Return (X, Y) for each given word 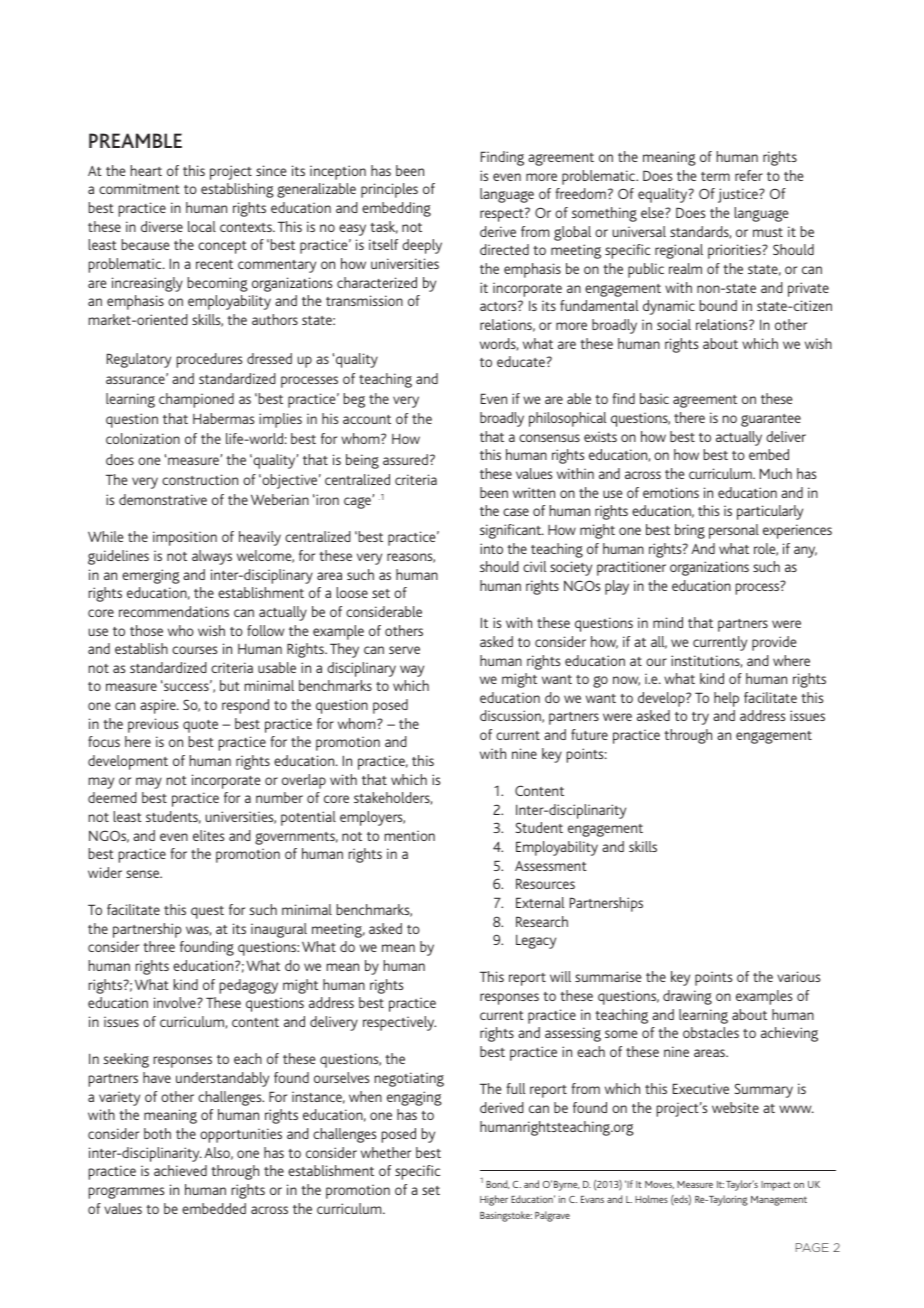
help (726, 699)
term (715, 176)
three (159, 946)
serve (404, 650)
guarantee (771, 420)
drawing (687, 997)
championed (196, 400)
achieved (180, 1170)
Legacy (536, 942)
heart (146, 170)
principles (389, 190)
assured (405, 459)
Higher (494, 1200)
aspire (159, 706)
